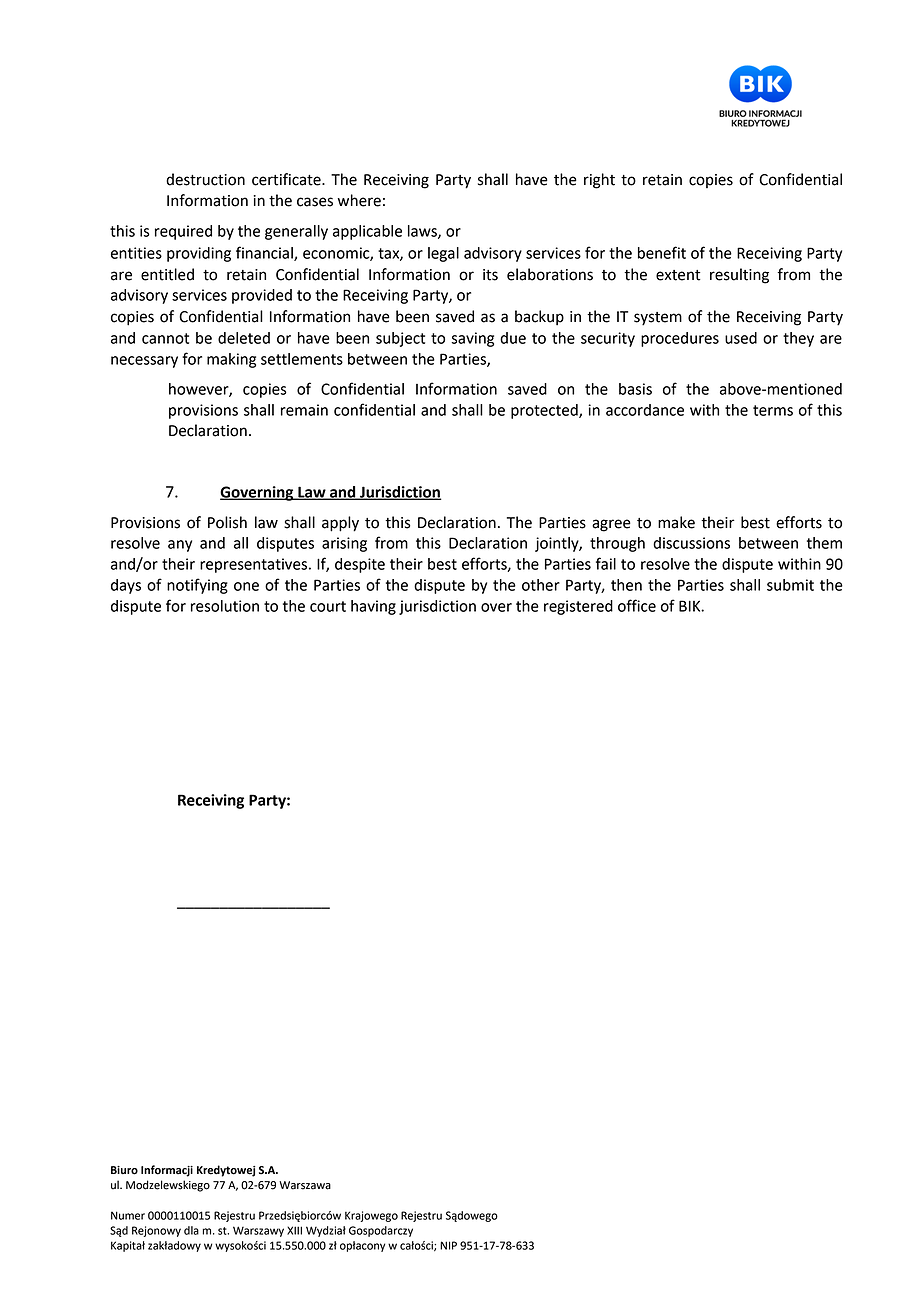 This document has height=1308, width=924. What do you see at coordinates (191, 1230) in the document?
I see `dla` at bounding box center [191, 1230].
